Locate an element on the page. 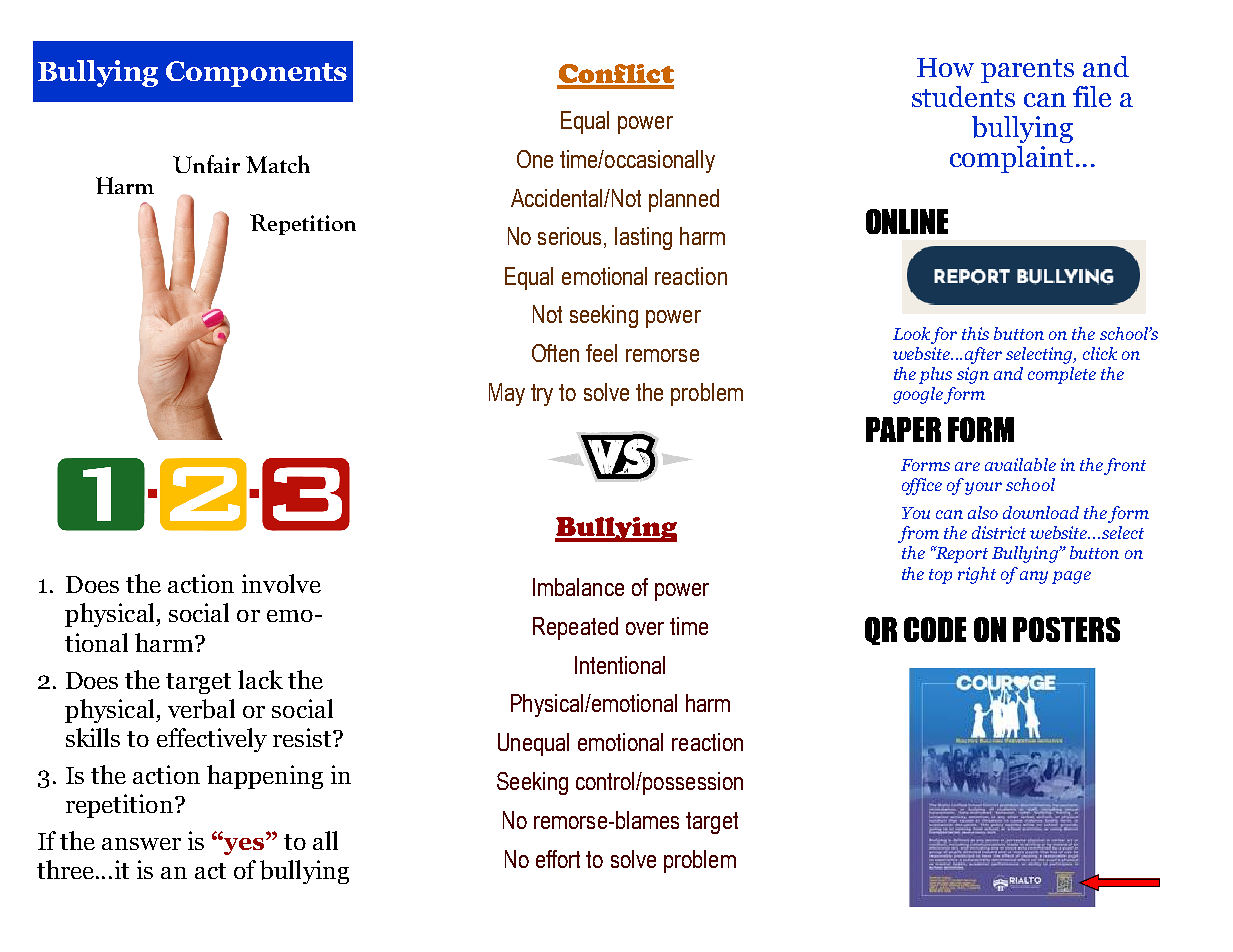 The height and width of the page is (952, 1233). Unfair is located at coordinates (206, 164).
